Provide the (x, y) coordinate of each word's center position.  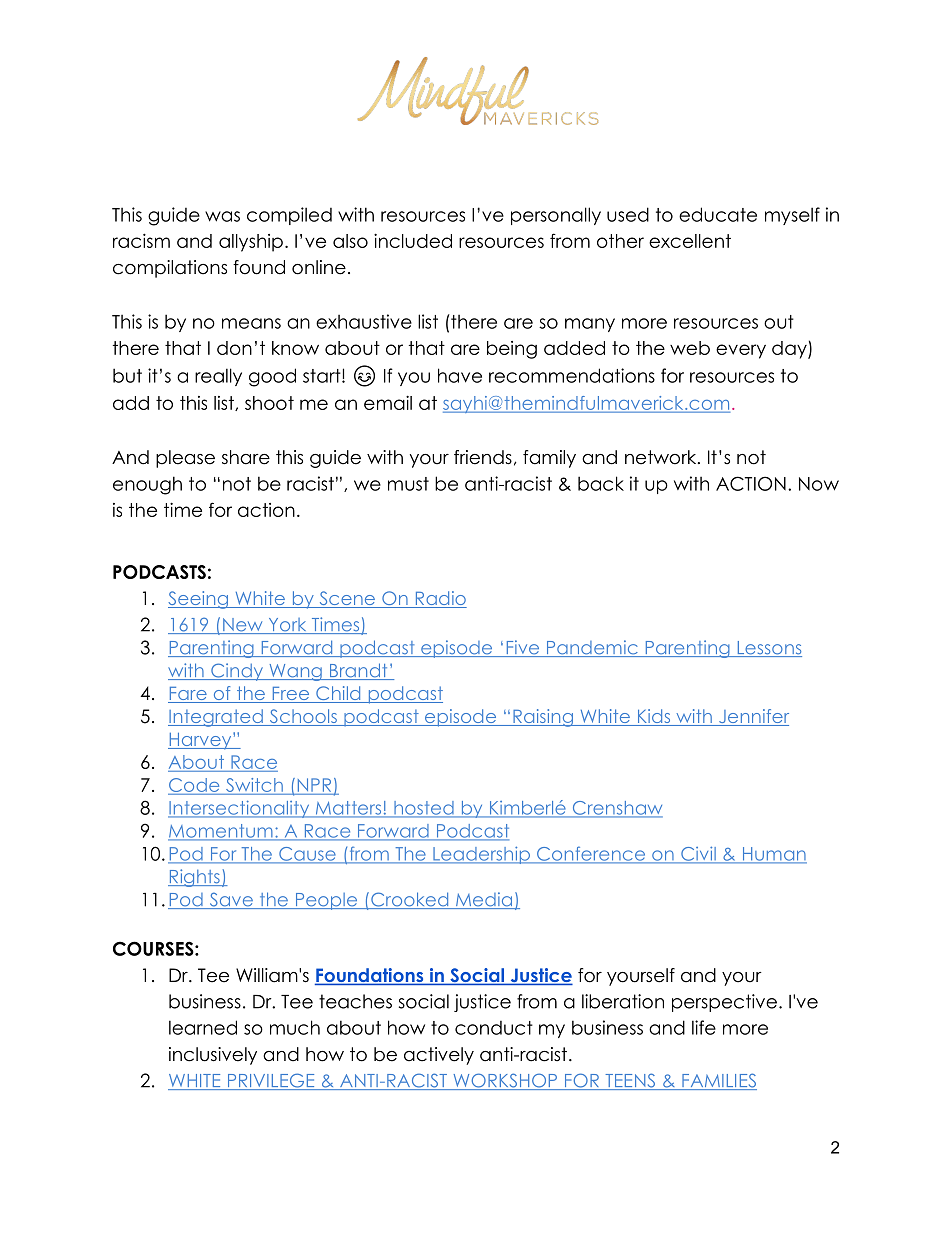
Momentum (221, 832)
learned (203, 1027)
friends (483, 457)
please (185, 459)
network (662, 457)
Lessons (768, 649)
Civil (698, 854)
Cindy (237, 672)
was (222, 216)
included (413, 240)
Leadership (481, 855)
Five (523, 648)
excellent (690, 241)
